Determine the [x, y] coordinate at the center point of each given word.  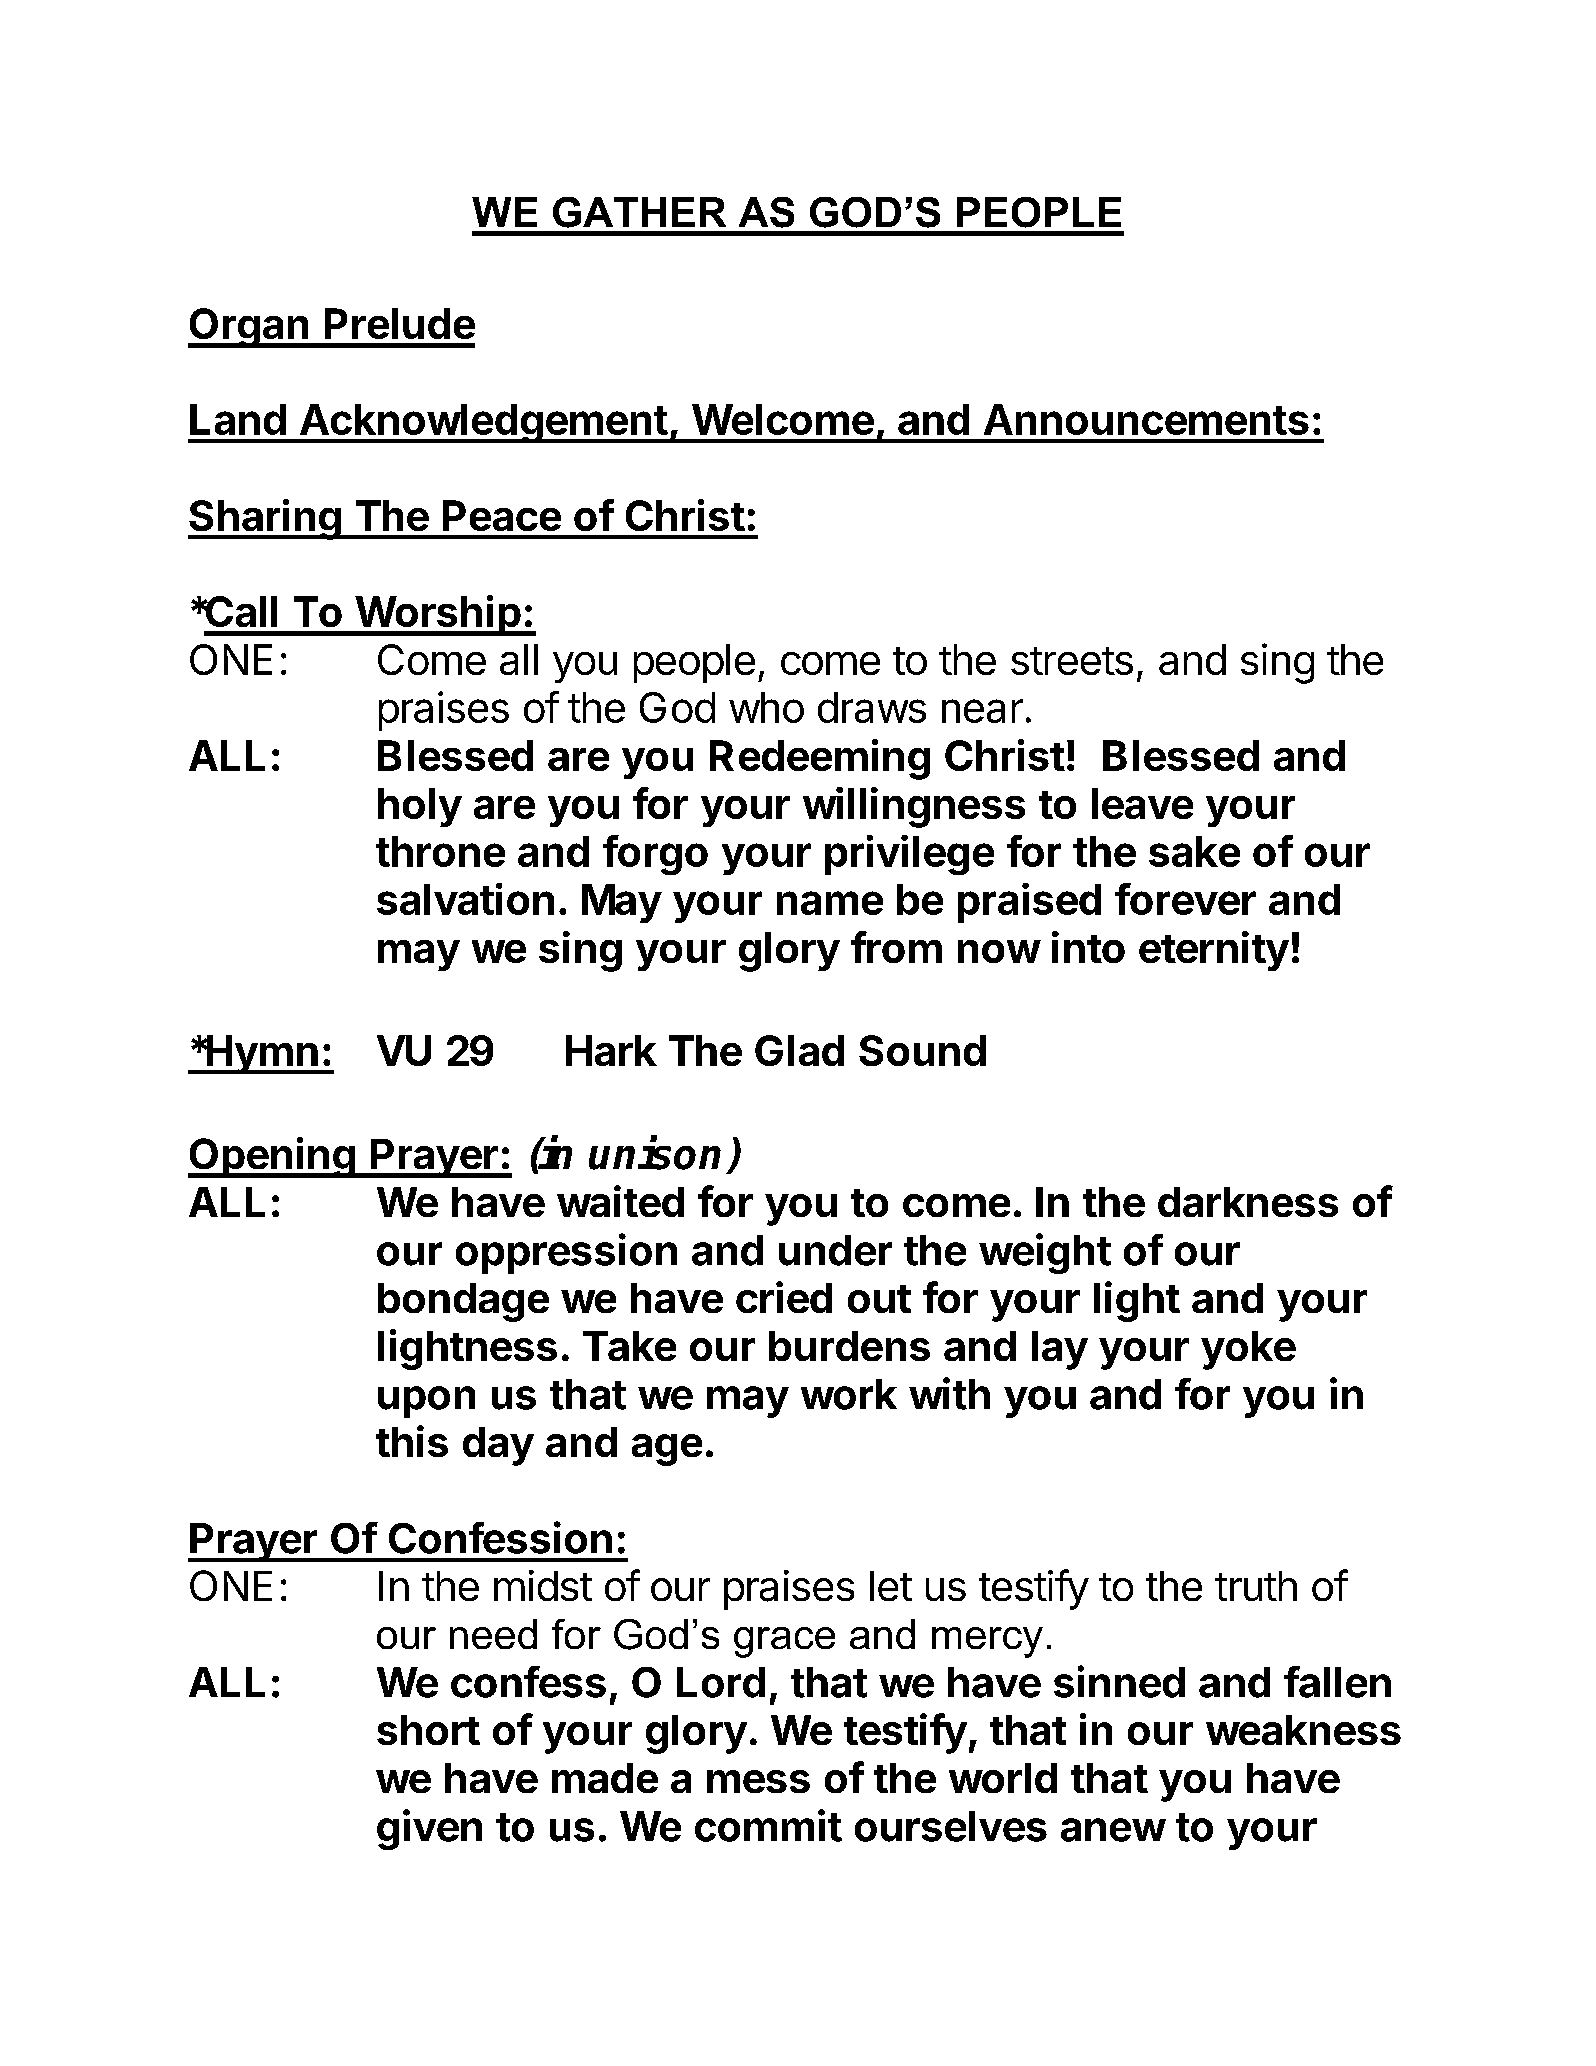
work [849, 1394]
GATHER [639, 212]
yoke [1248, 1350]
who [766, 707]
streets [1072, 661]
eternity [1214, 951]
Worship [437, 615]
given [429, 1829]
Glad [799, 1050]
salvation [465, 899]
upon [426, 1402]
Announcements [1146, 419]
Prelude [400, 323]
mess [758, 1781]
